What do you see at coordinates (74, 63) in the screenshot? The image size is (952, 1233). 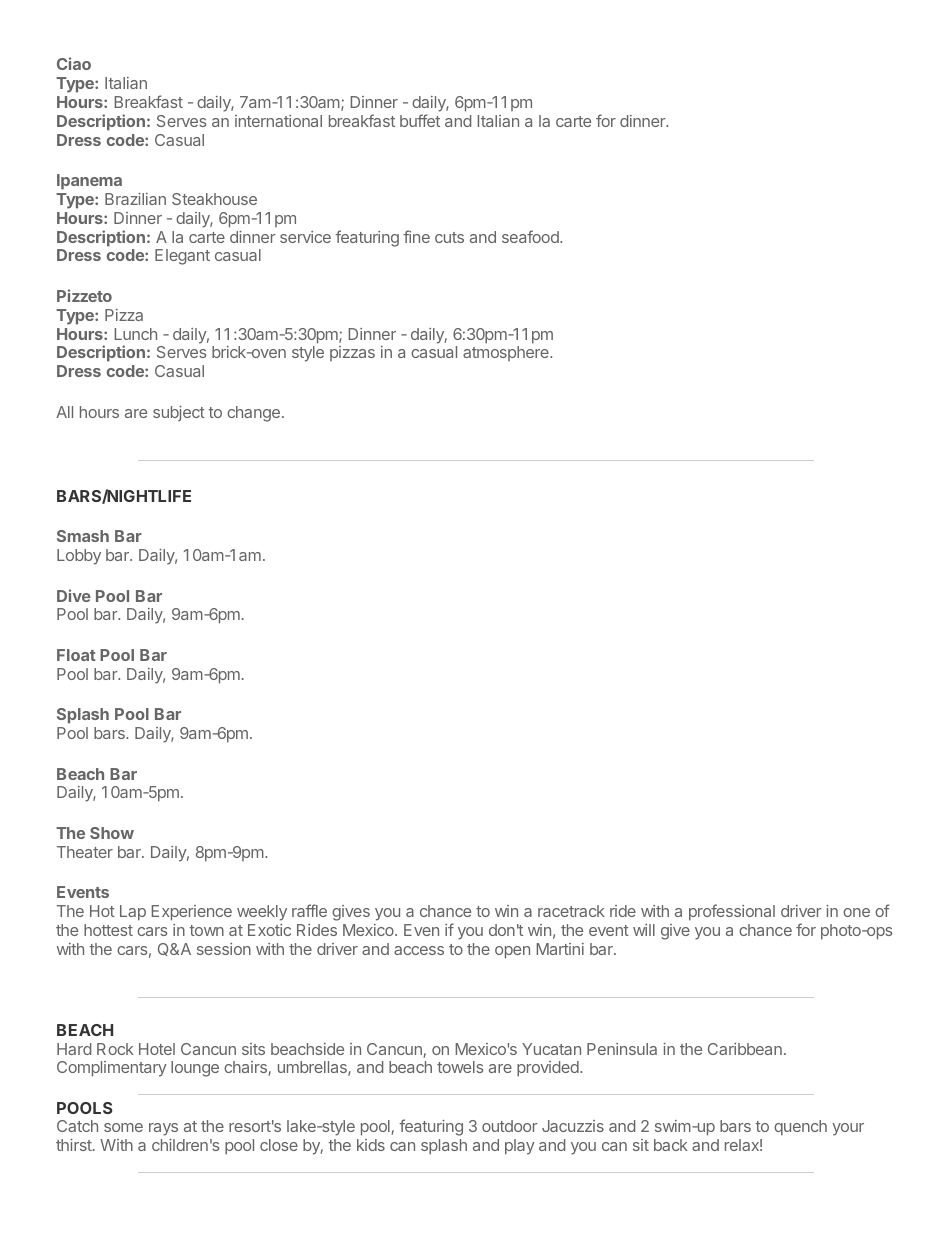 I see `Ciao` at bounding box center [74, 63].
